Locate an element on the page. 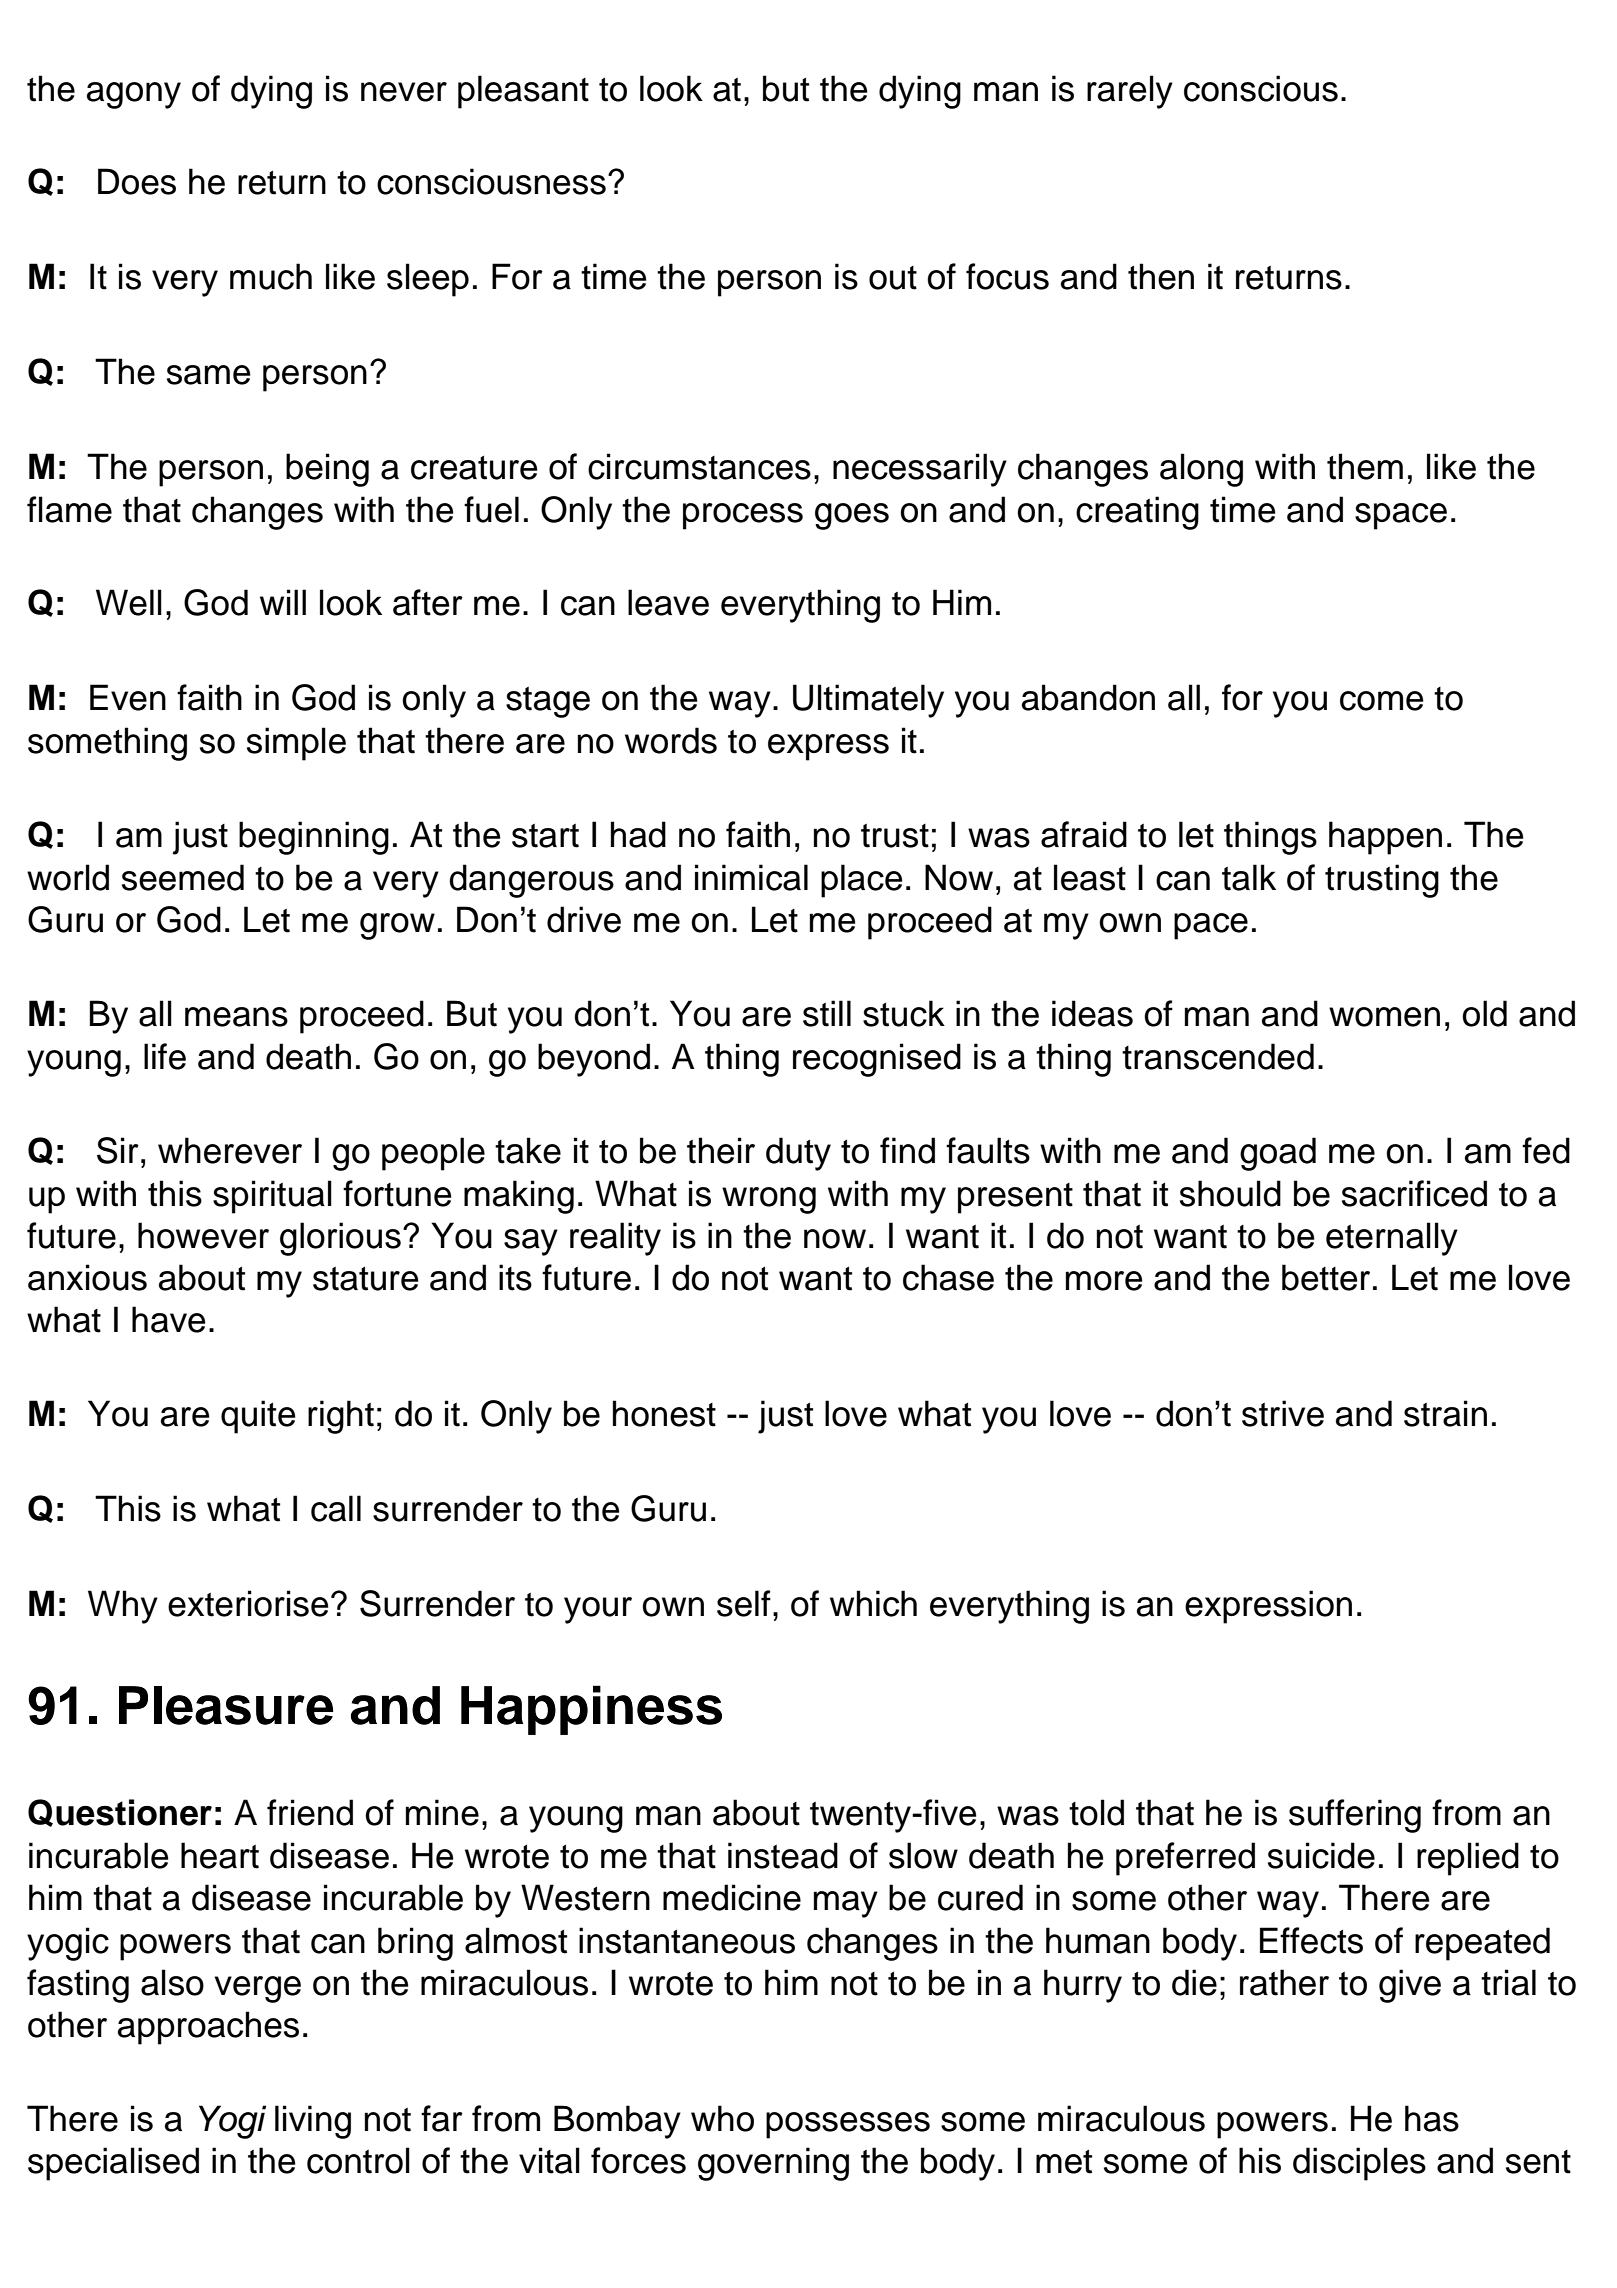 This page has width=1617, height=2288. self is located at coordinates (744, 1603).
